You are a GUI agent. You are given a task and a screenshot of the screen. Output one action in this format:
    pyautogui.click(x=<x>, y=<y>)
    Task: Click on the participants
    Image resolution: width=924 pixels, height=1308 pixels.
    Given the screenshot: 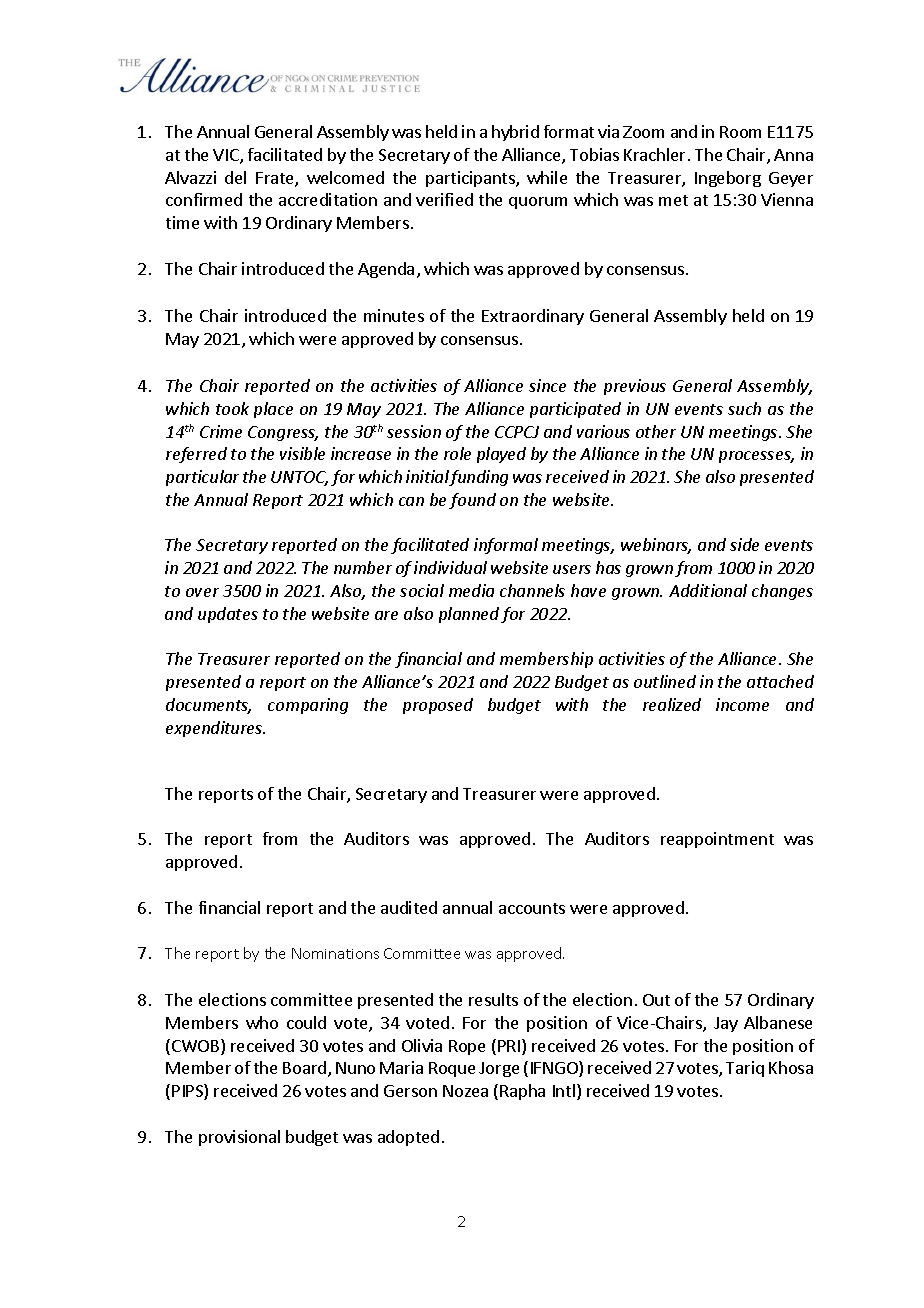 What is the action you would take?
    pyautogui.click(x=471, y=179)
